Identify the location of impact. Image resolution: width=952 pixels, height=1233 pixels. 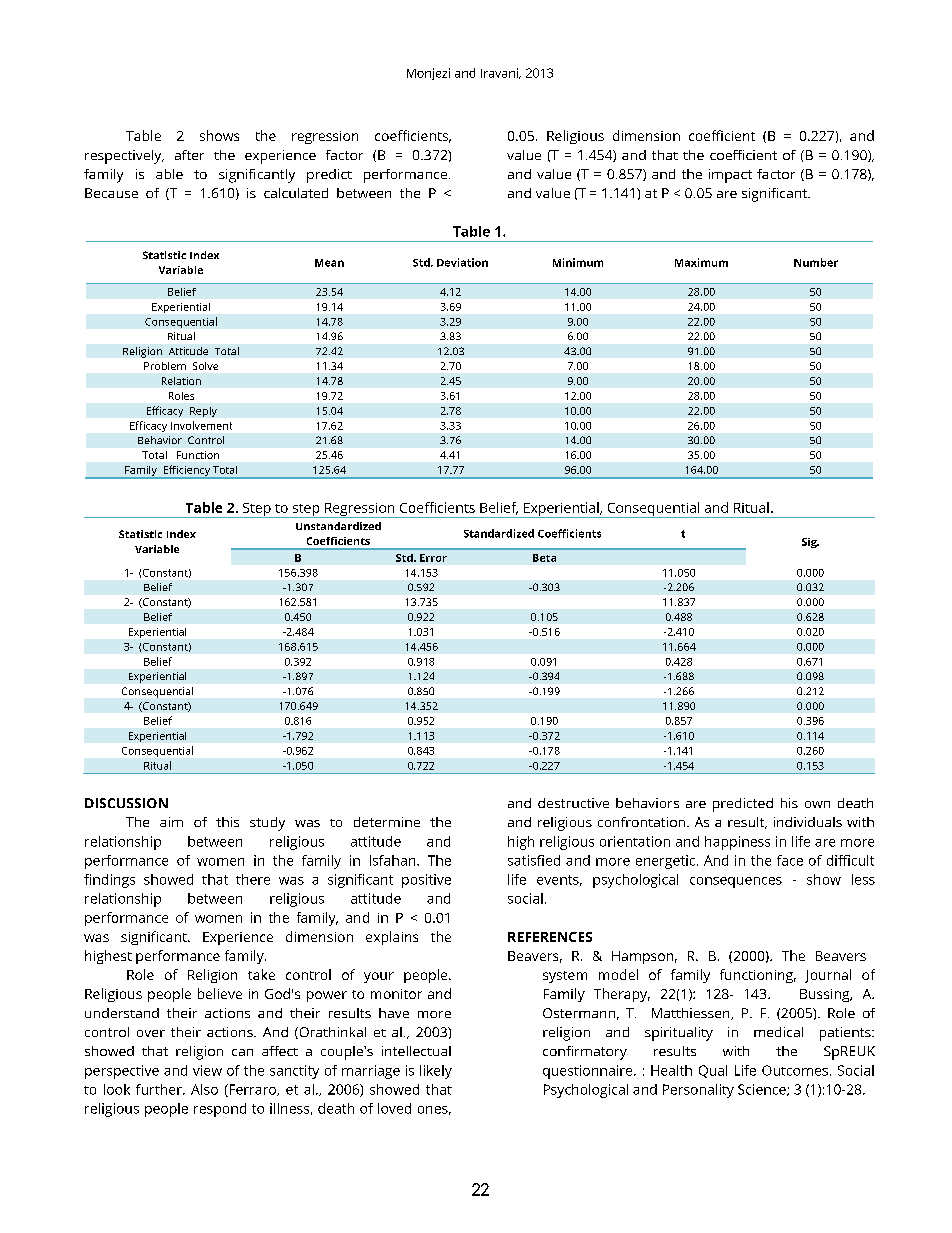
(730, 176).
